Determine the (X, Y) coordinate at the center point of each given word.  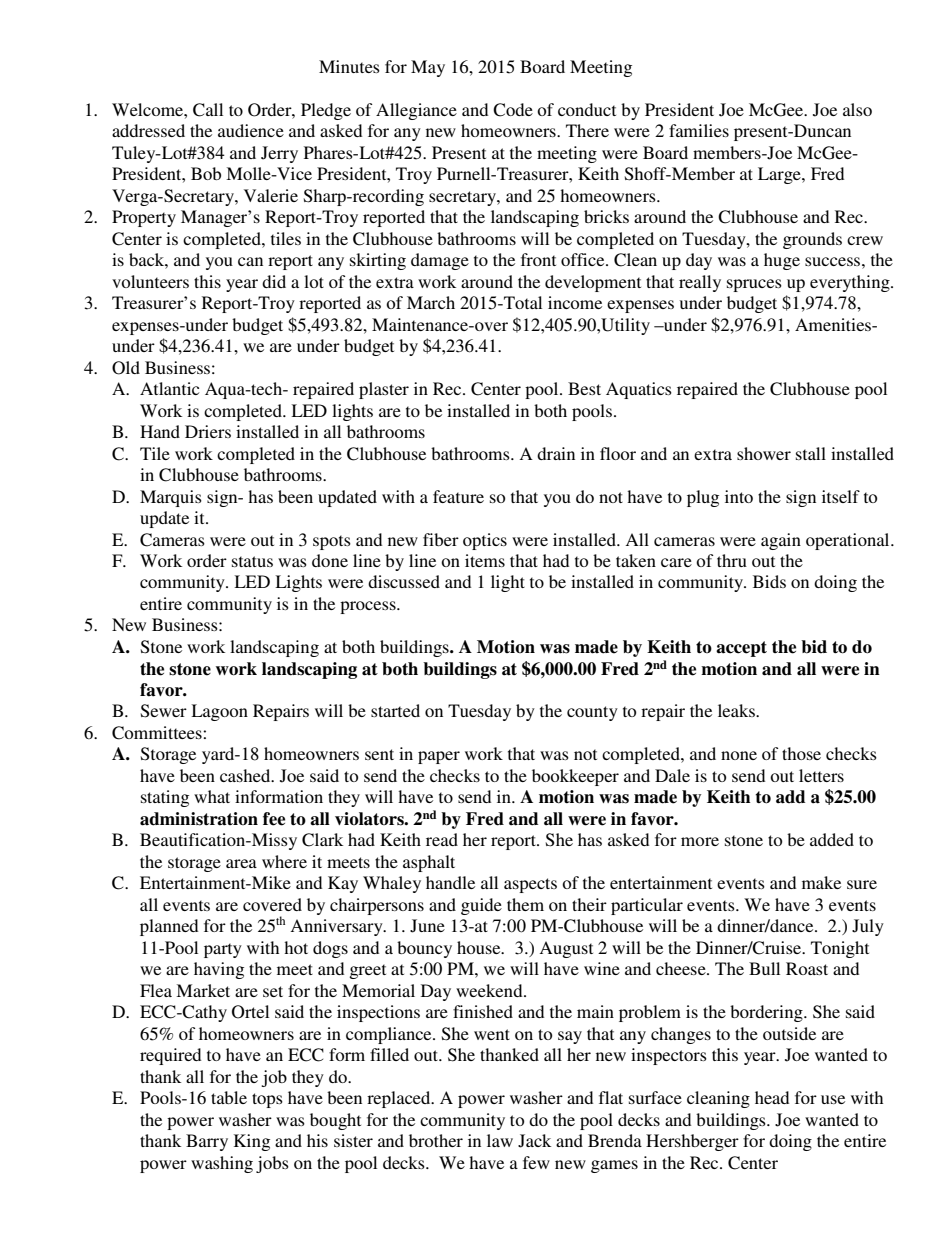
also (857, 109)
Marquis (171, 498)
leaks (737, 710)
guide (481, 906)
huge (782, 261)
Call (208, 110)
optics (485, 541)
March (431, 302)
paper (439, 757)
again (781, 541)
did (274, 281)
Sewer (164, 711)
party (223, 950)
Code (513, 110)
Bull (764, 968)
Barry (207, 1142)
